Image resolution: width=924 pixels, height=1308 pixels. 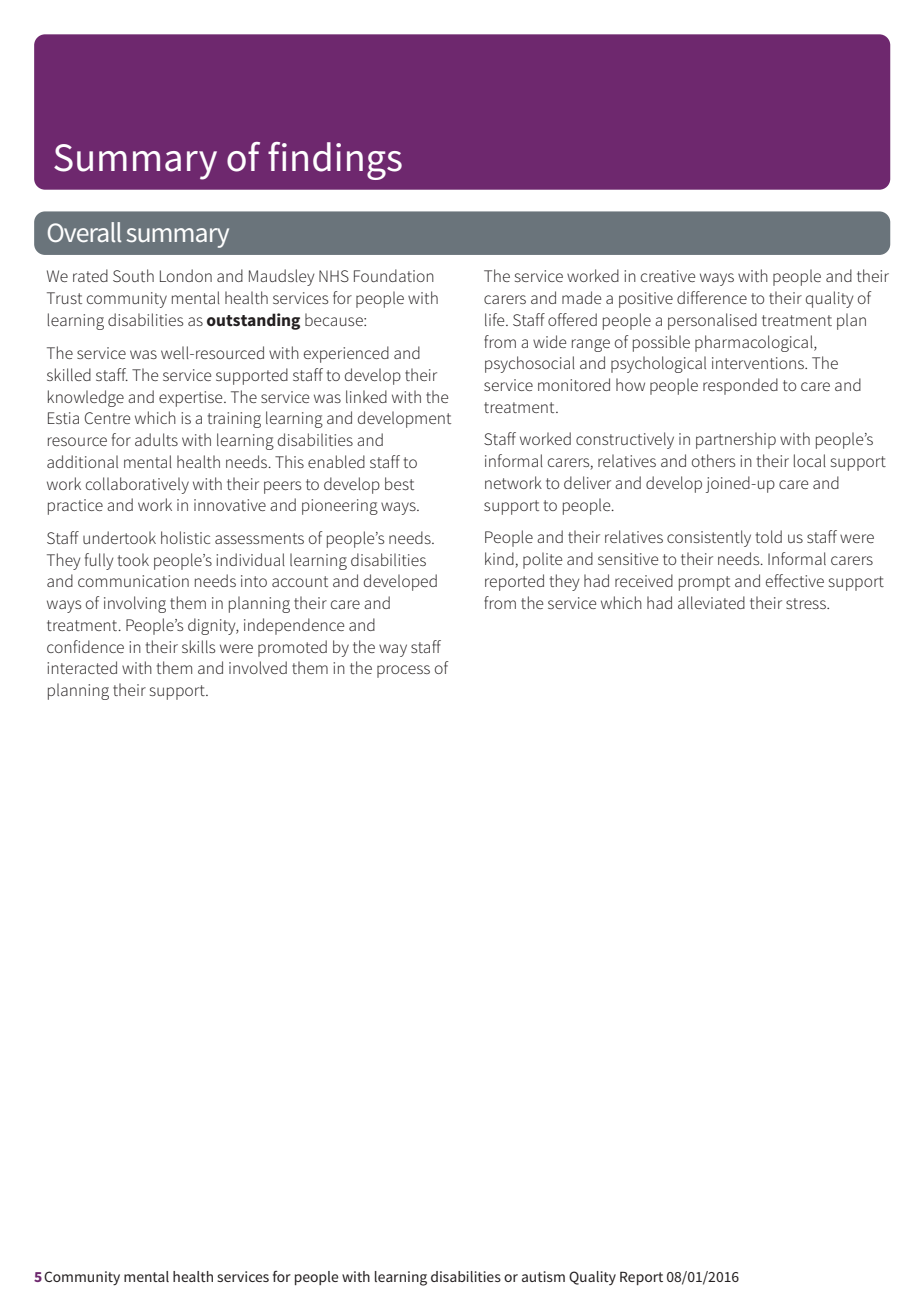 I want to click on Overall, so click(x=84, y=232).
